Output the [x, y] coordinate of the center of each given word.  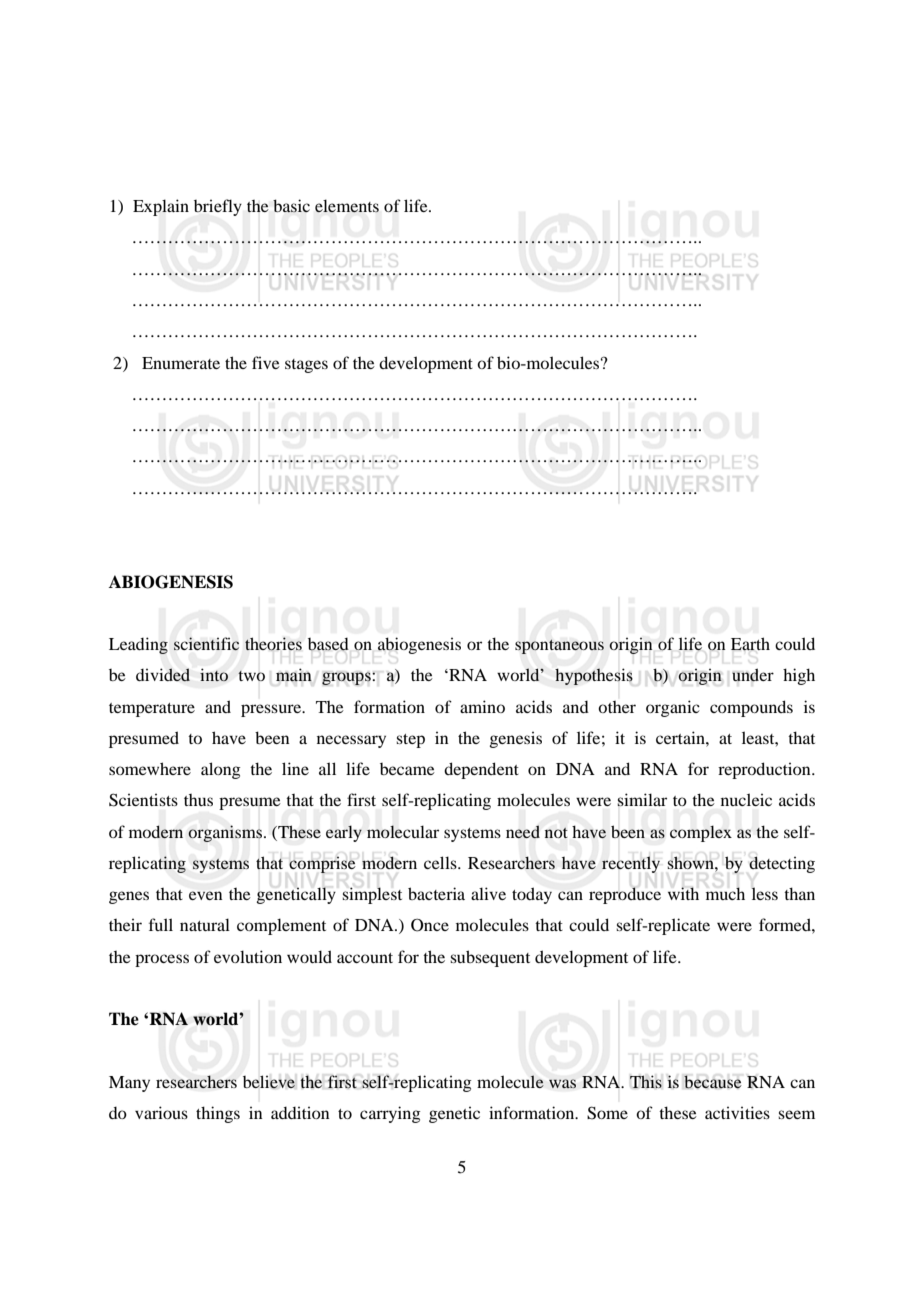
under [753, 675]
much [725, 893]
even [206, 895]
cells [441, 862]
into [214, 675]
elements [347, 206]
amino [482, 706]
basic [291, 206]
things [218, 1114]
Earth [750, 644]
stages [306, 366]
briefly [218, 207]
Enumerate [181, 363]
